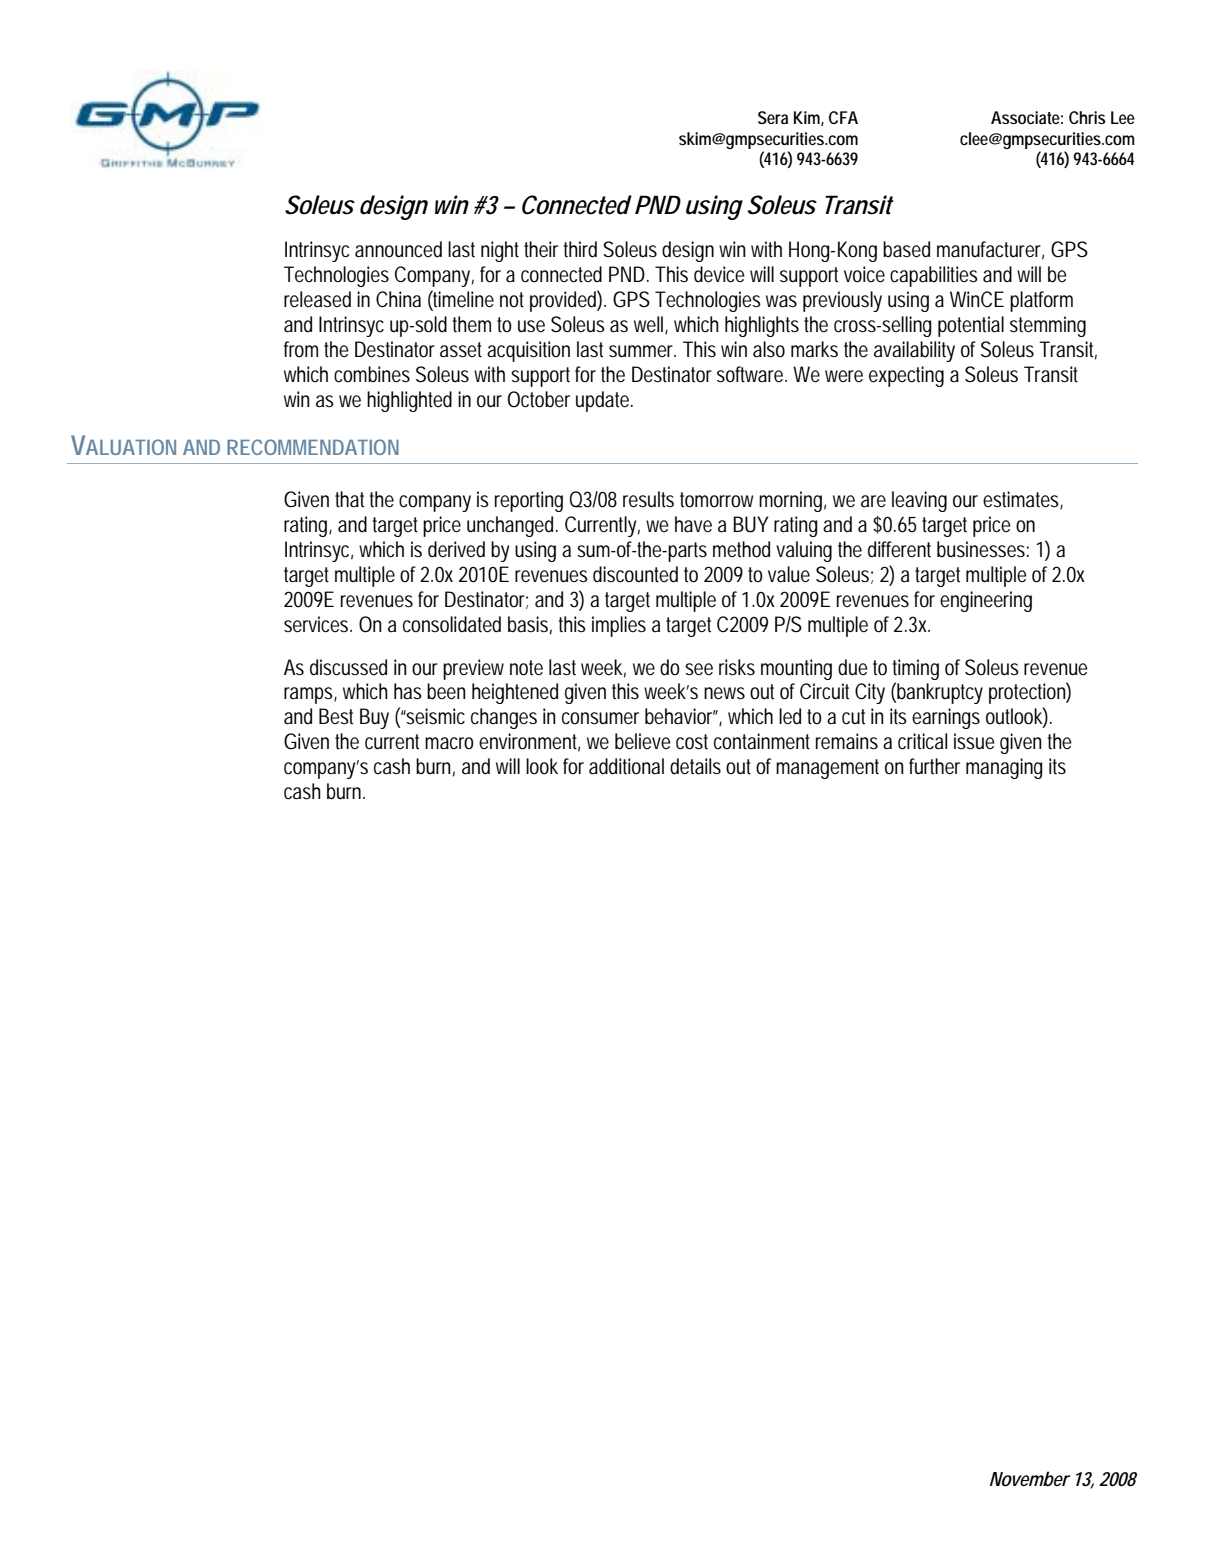 This screenshot has height=1561, width=1206. Describe the element at coordinates (1027, 117) in the screenshot. I see `Associate` at that location.
